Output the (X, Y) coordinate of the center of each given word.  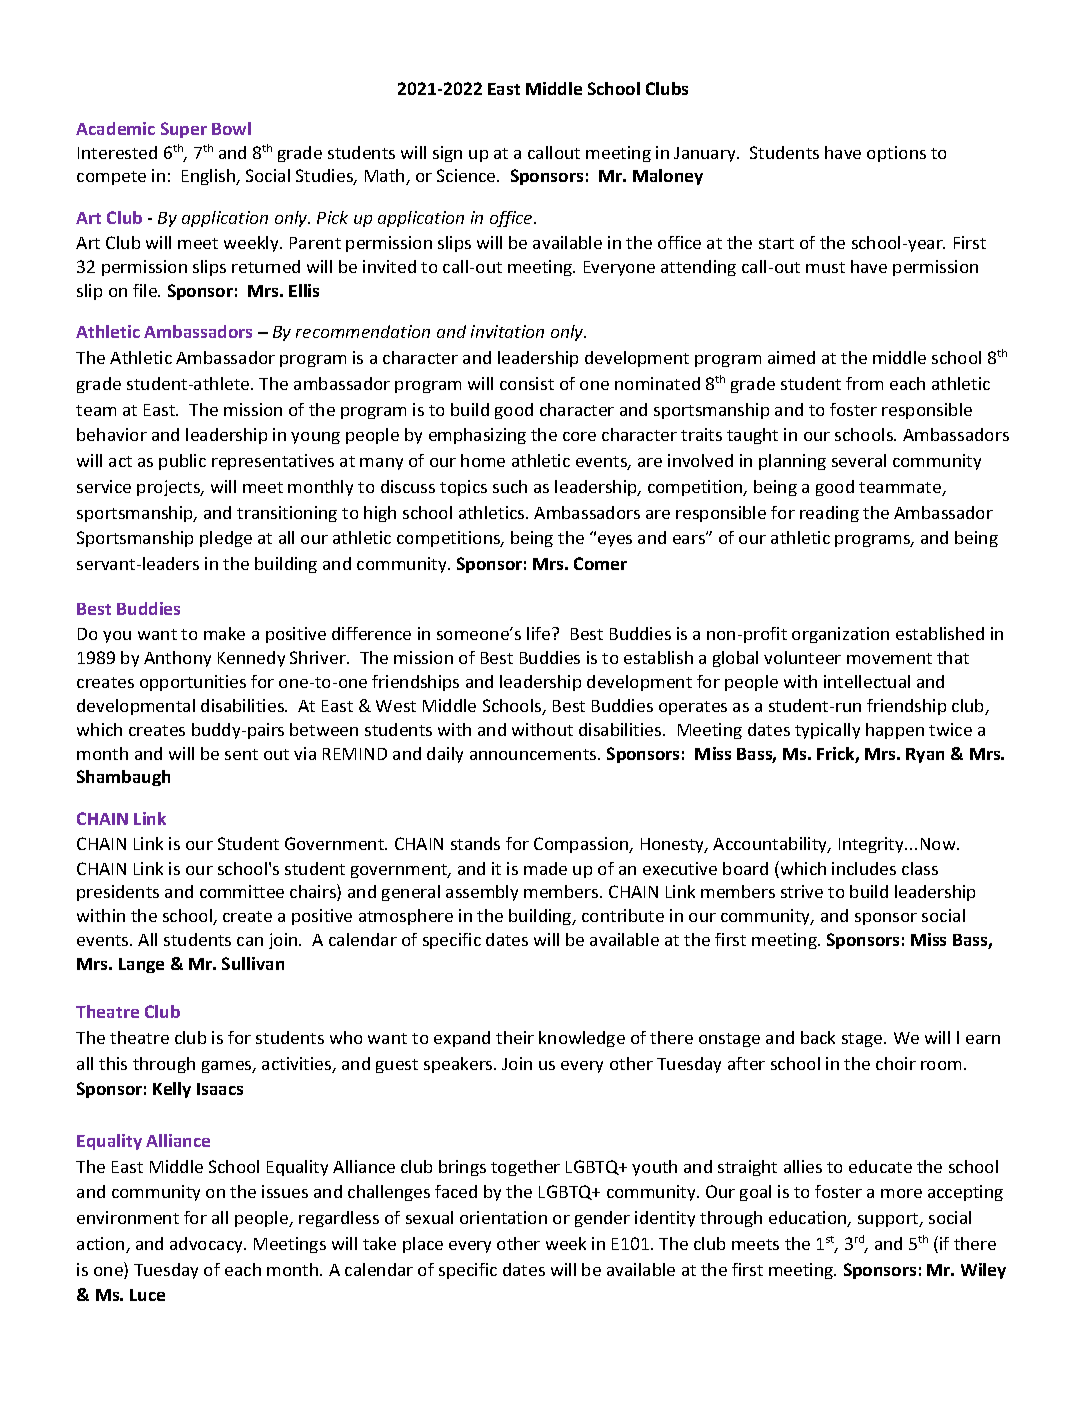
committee (242, 891)
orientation (503, 1217)
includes (864, 868)
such (510, 486)
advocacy (207, 1245)
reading (829, 514)
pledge (226, 539)
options (896, 154)
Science (467, 175)
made (545, 868)
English (210, 177)
